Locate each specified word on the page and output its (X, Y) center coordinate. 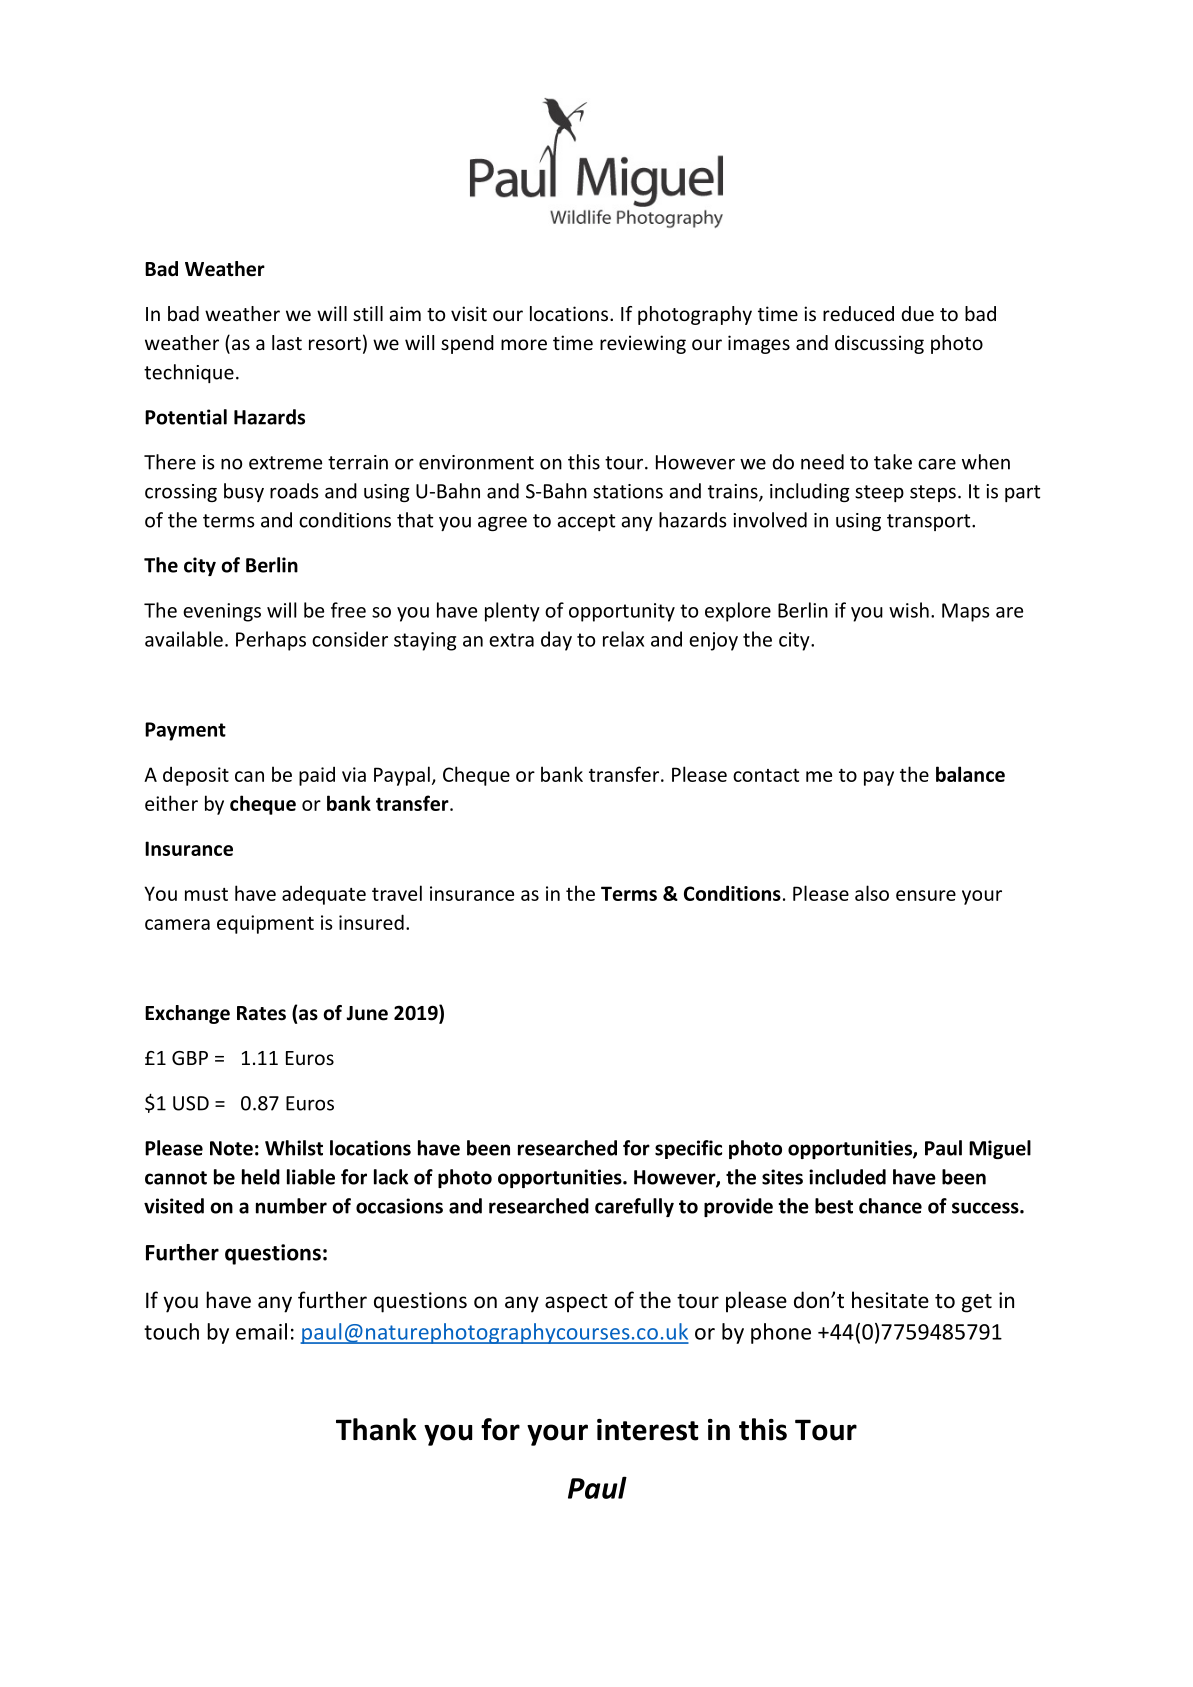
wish (909, 610)
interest (648, 1430)
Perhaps (271, 641)
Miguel (1000, 1149)
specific (688, 1149)
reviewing (643, 344)
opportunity (622, 612)
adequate (324, 895)
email (261, 1331)
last (287, 342)
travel (397, 893)
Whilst (294, 1148)
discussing (879, 344)
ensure (926, 895)
